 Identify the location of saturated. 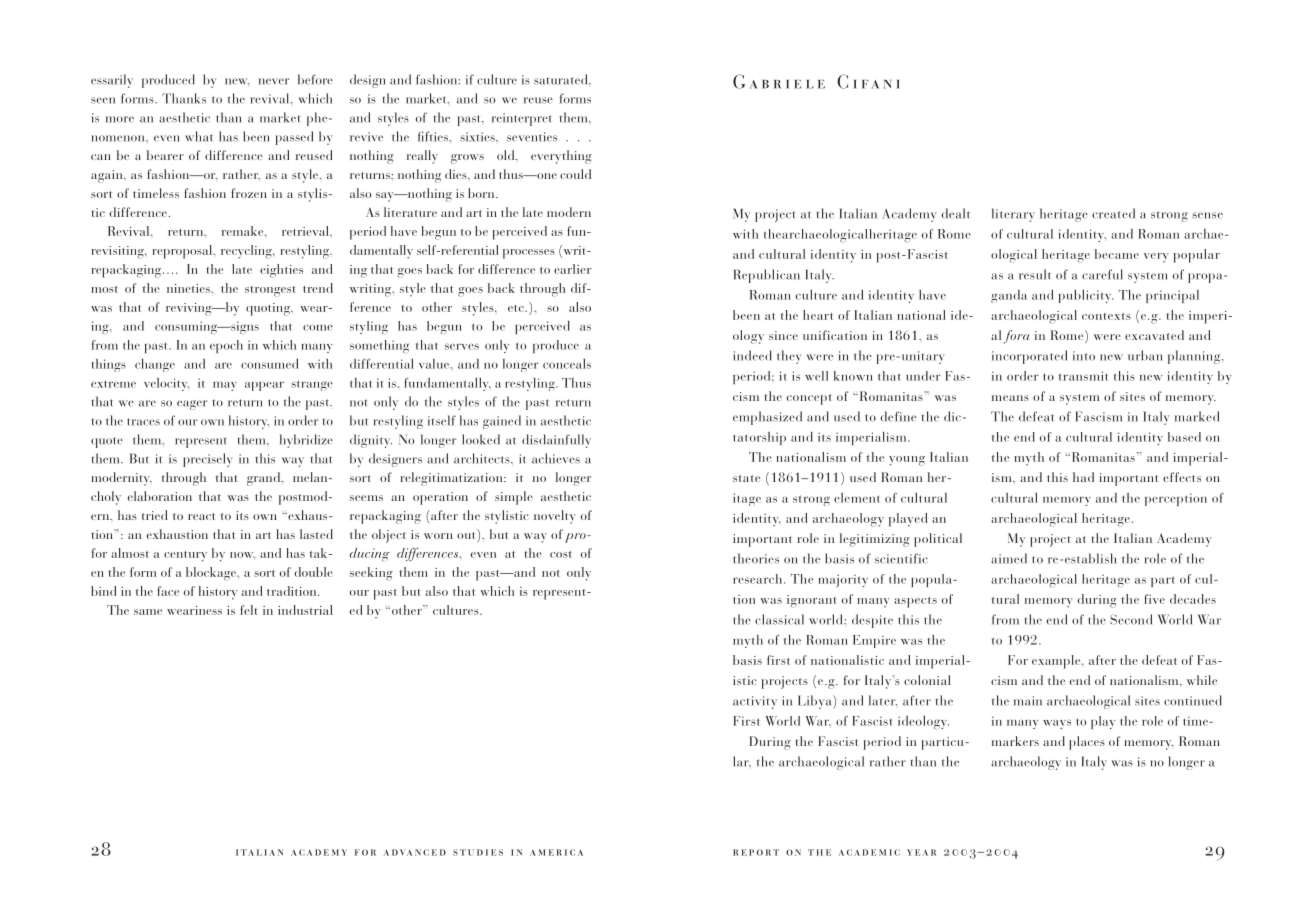
(562, 79).
